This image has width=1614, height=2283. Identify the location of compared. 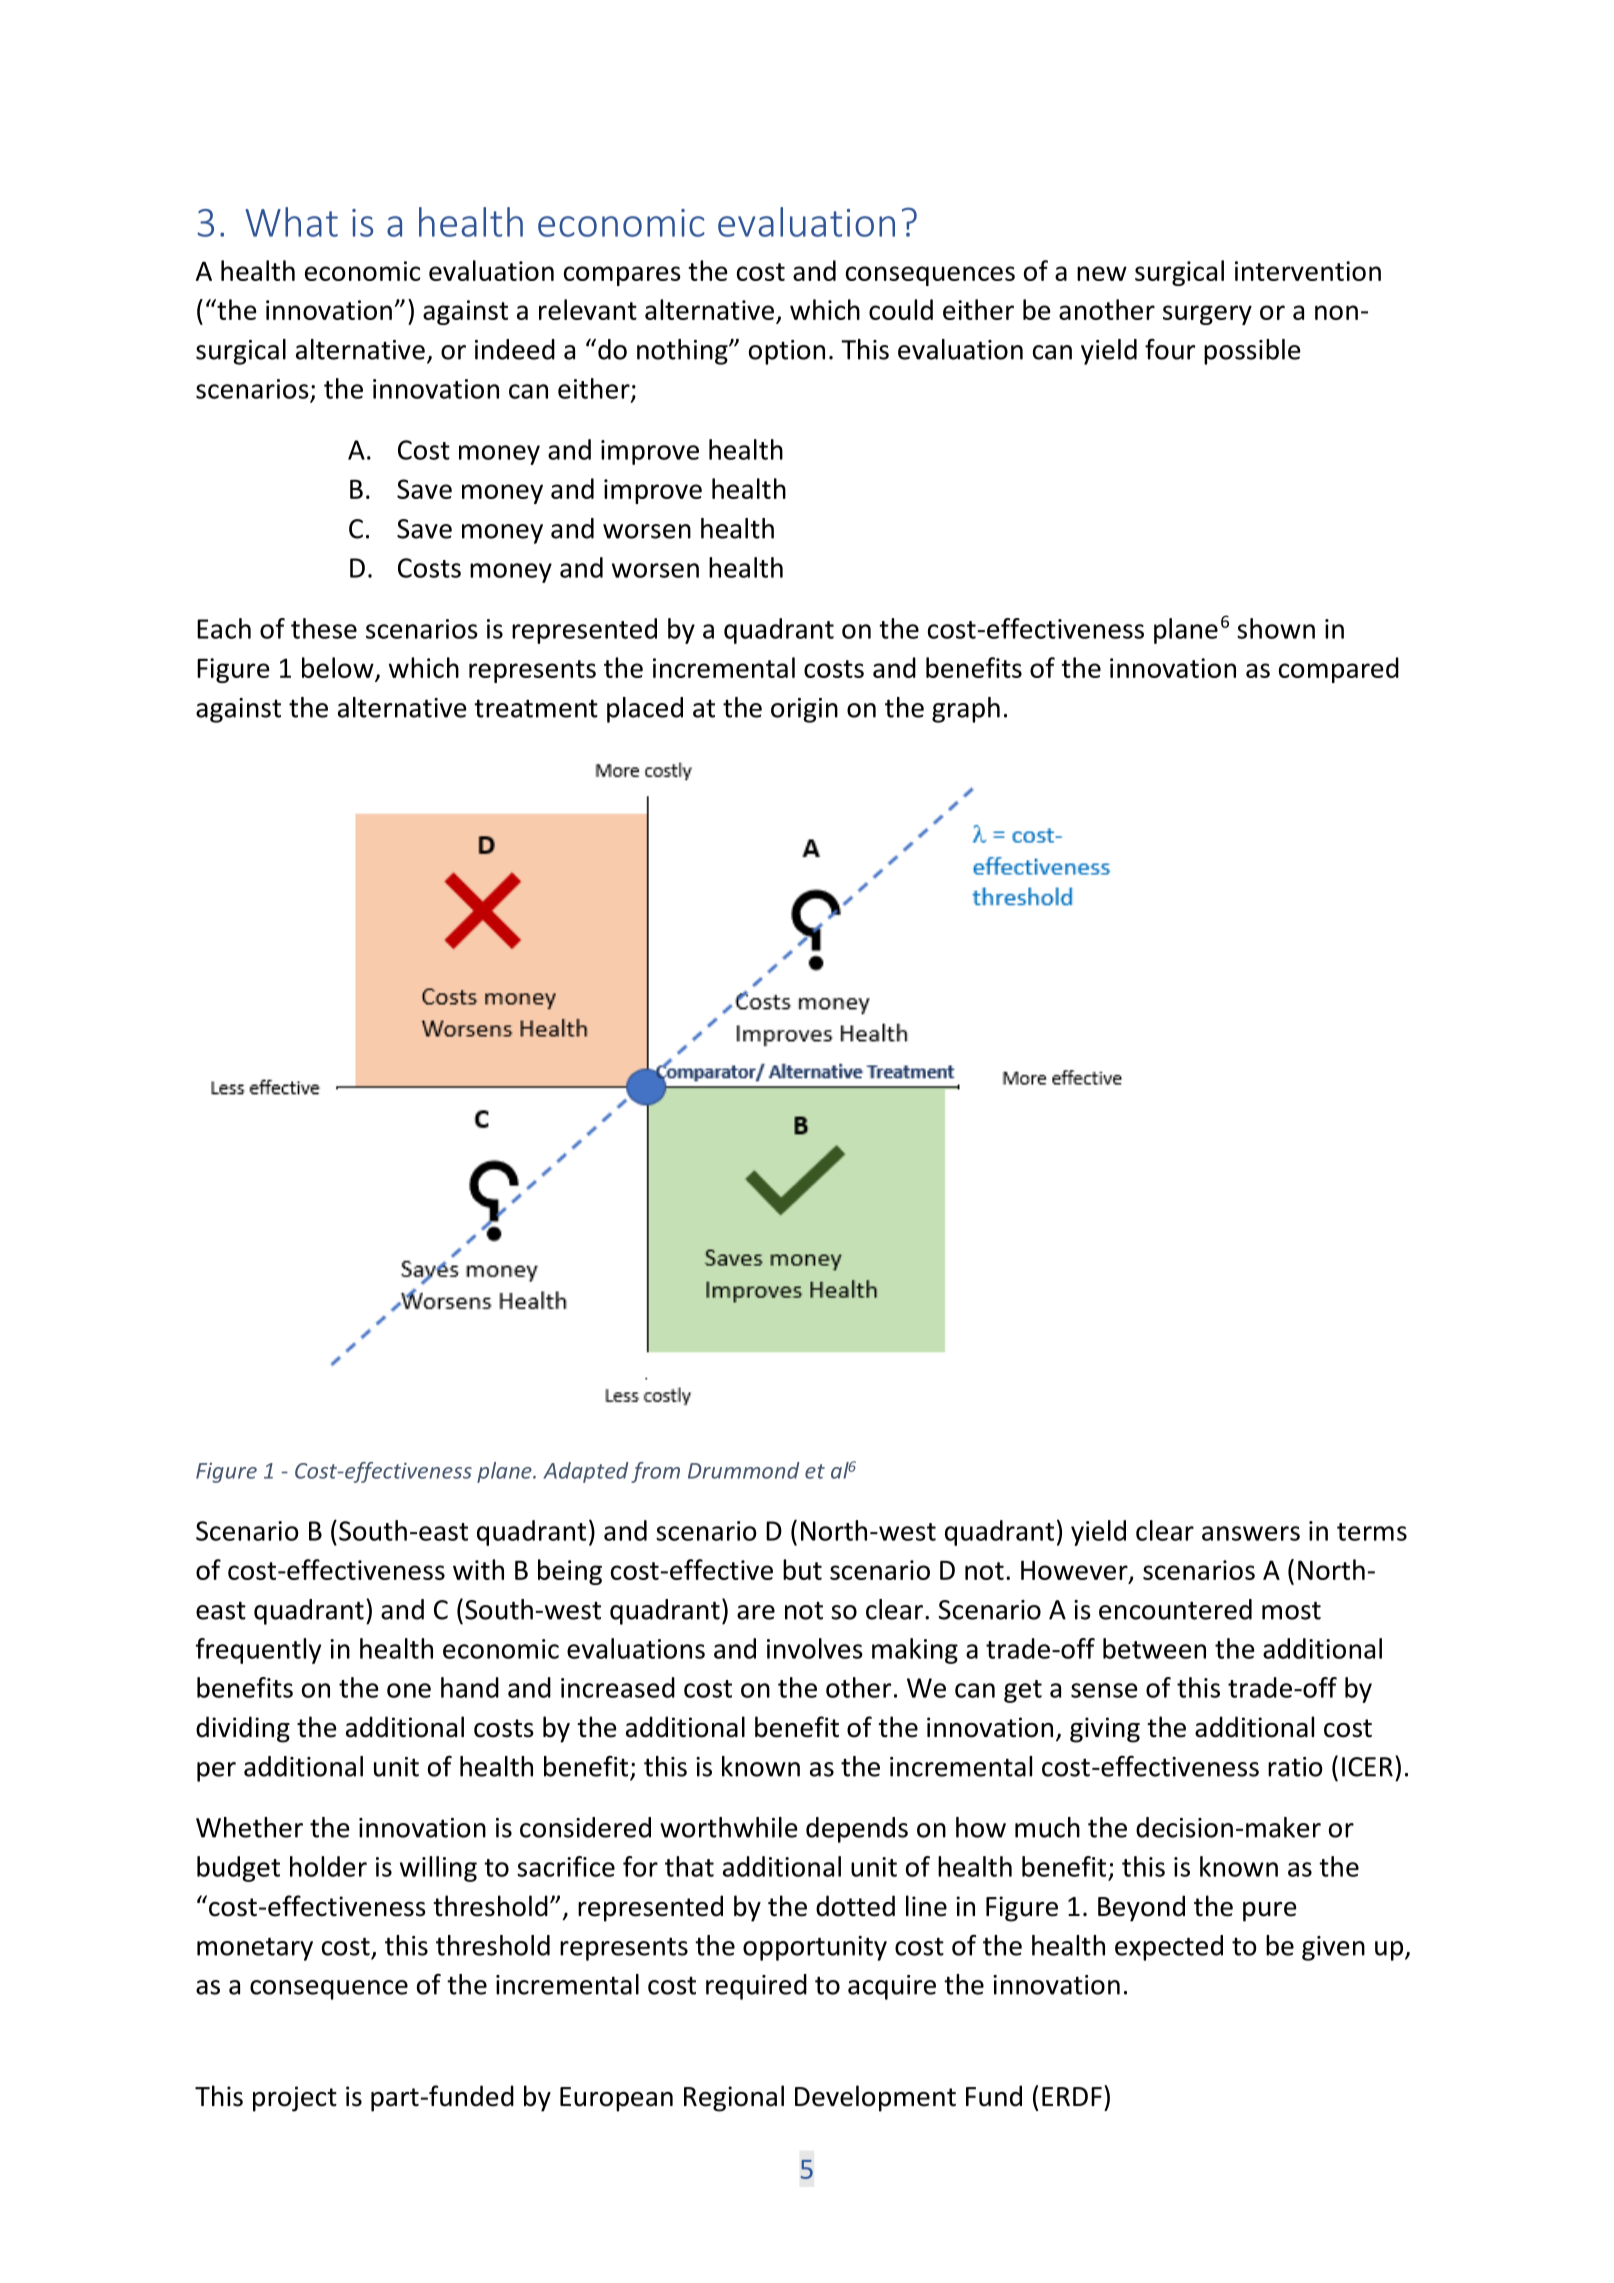
(1339, 670).
